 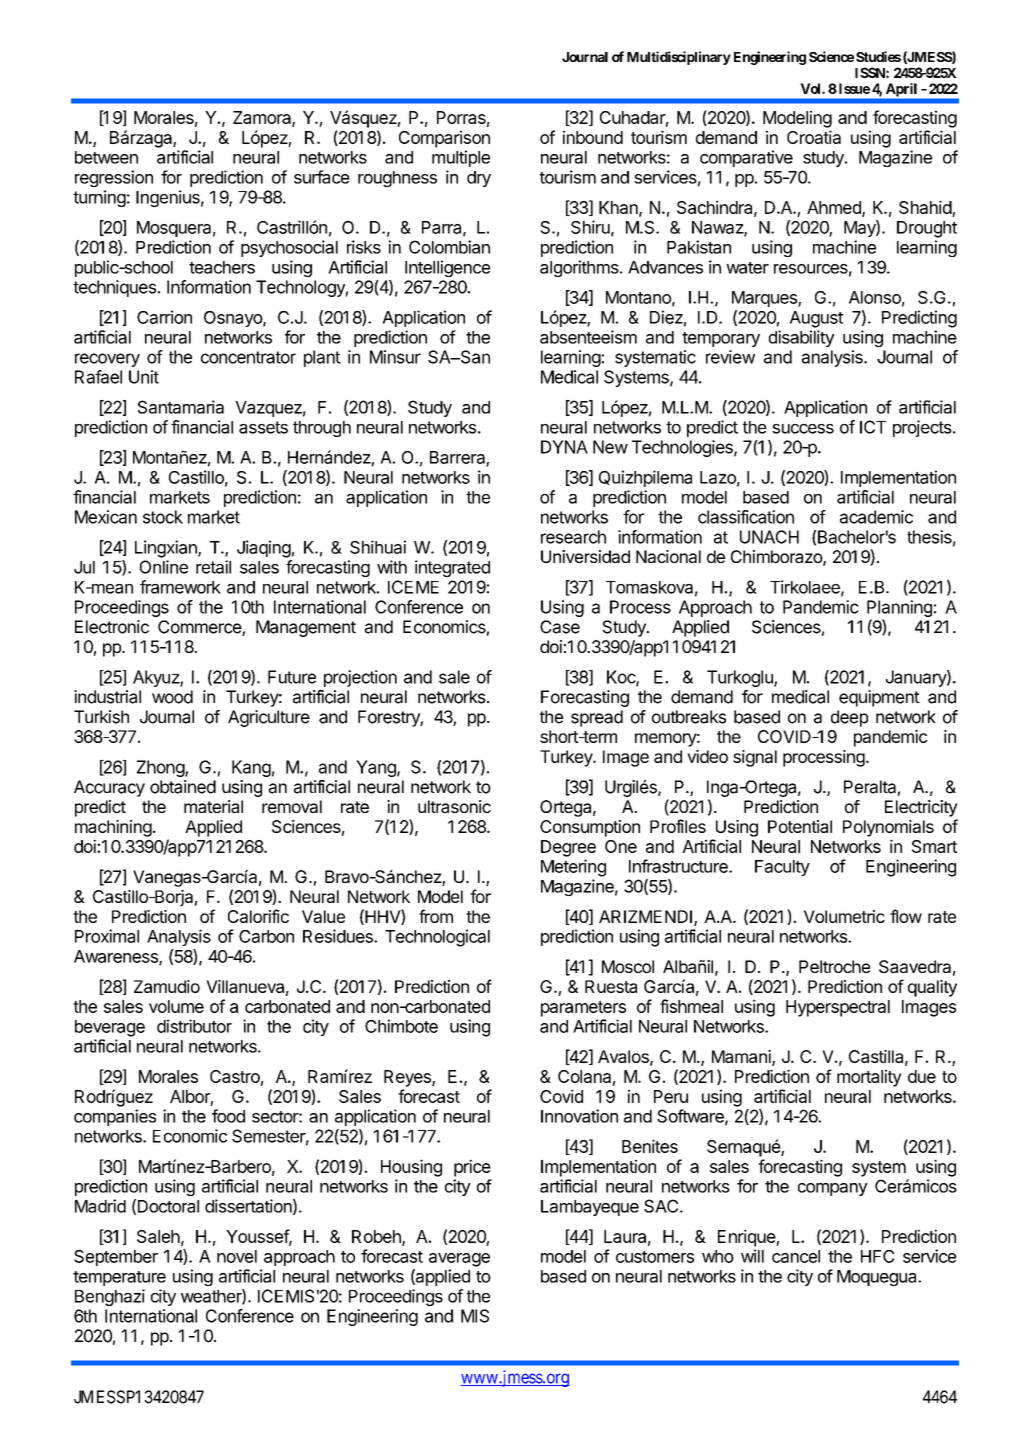 I want to click on between, so click(x=106, y=157).
